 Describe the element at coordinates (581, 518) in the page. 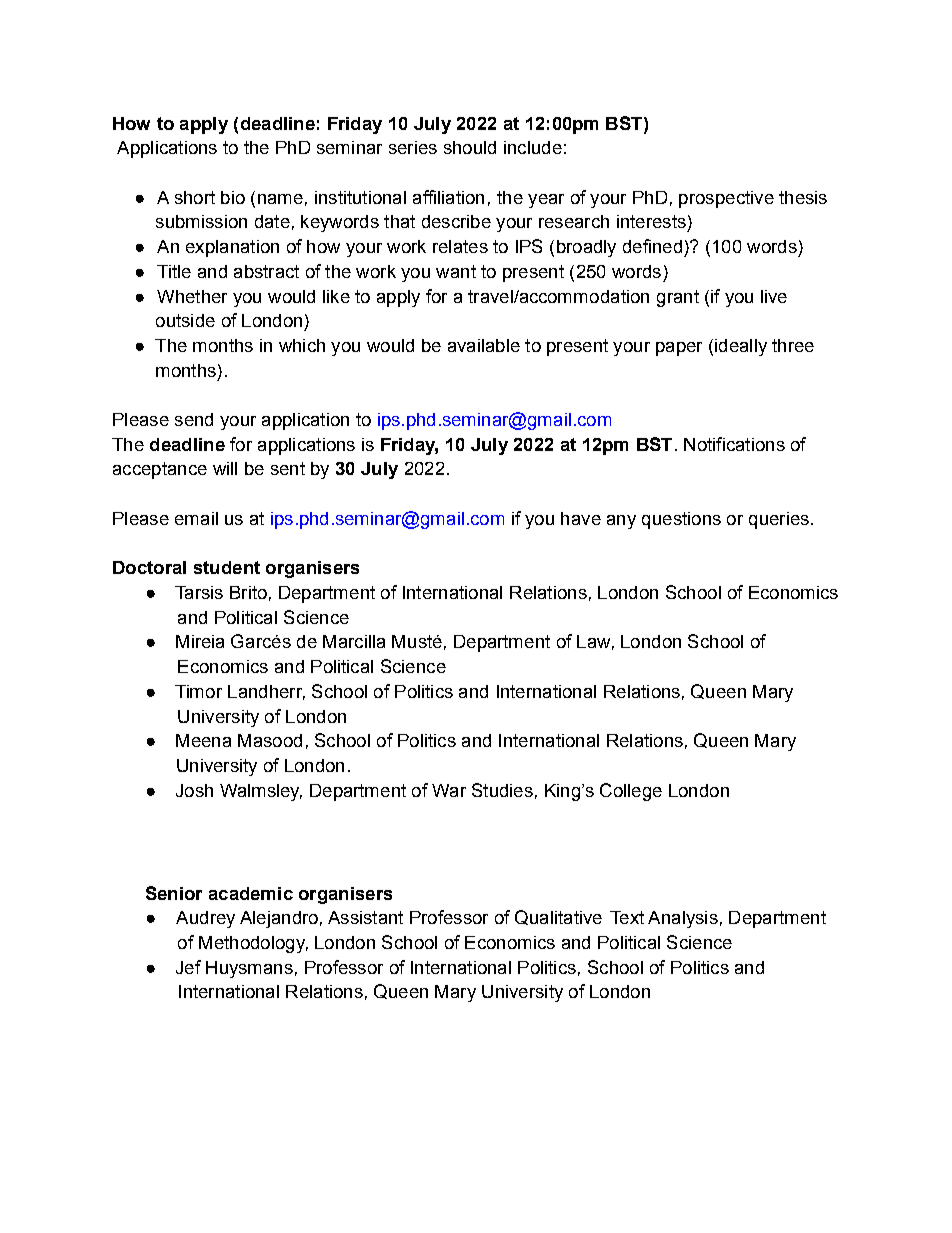

I see `have` at that location.
